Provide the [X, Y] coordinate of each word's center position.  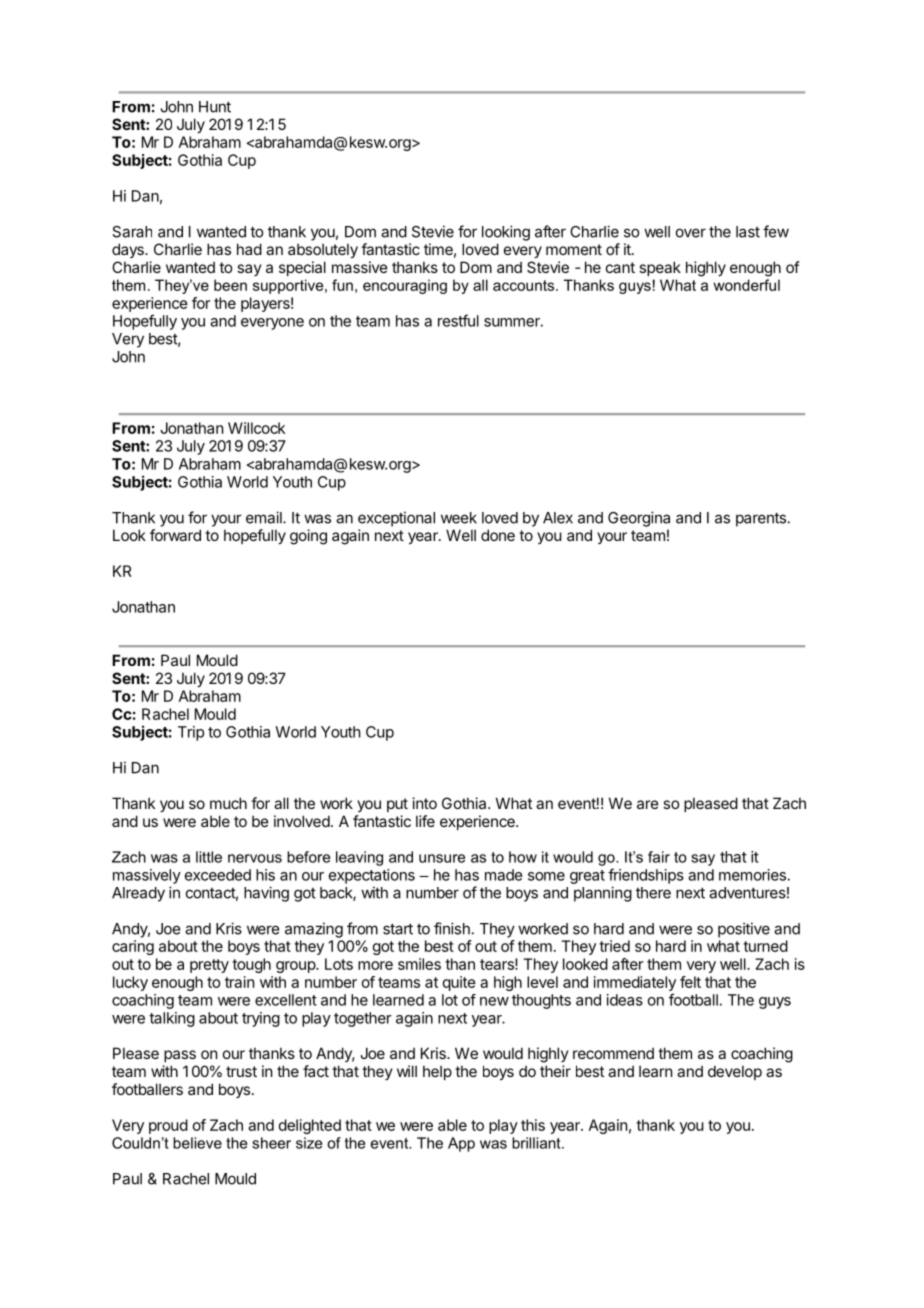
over [691, 233]
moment [574, 249]
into [425, 803]
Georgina [639, 519]
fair [659, 857]
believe [197, 1143]
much [228, 803]
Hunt [215, 107]
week [459, 518]
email [265, 517]
